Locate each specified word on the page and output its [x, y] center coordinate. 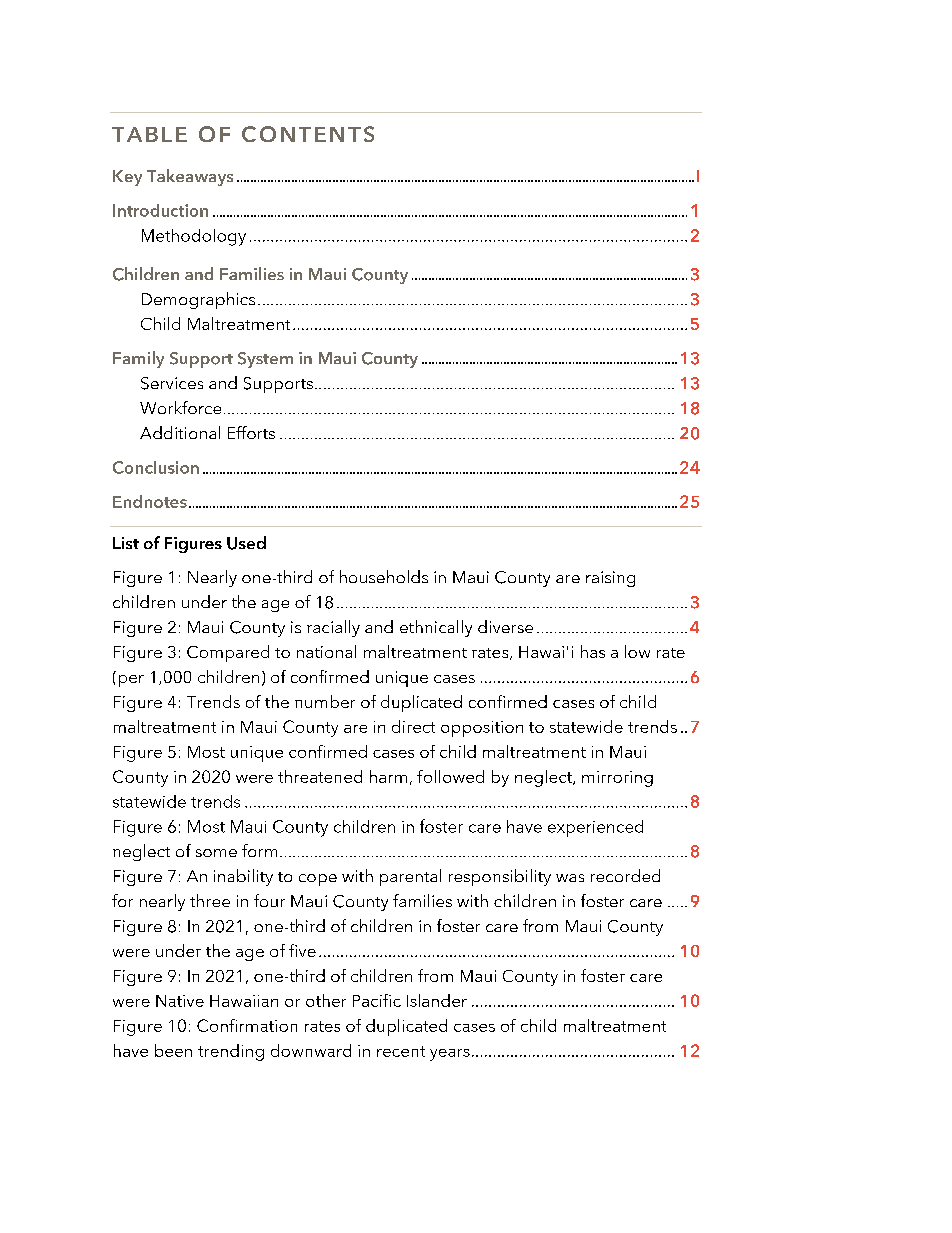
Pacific [377, 1000]
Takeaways [190, 177]
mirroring [617, 779]
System [265, 360]
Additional [180, 432]
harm [388, 776]
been [173, 1050]
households [384, 576]
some [216, 853]
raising [610, 579]
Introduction [160, 210]
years [450, 1055]
